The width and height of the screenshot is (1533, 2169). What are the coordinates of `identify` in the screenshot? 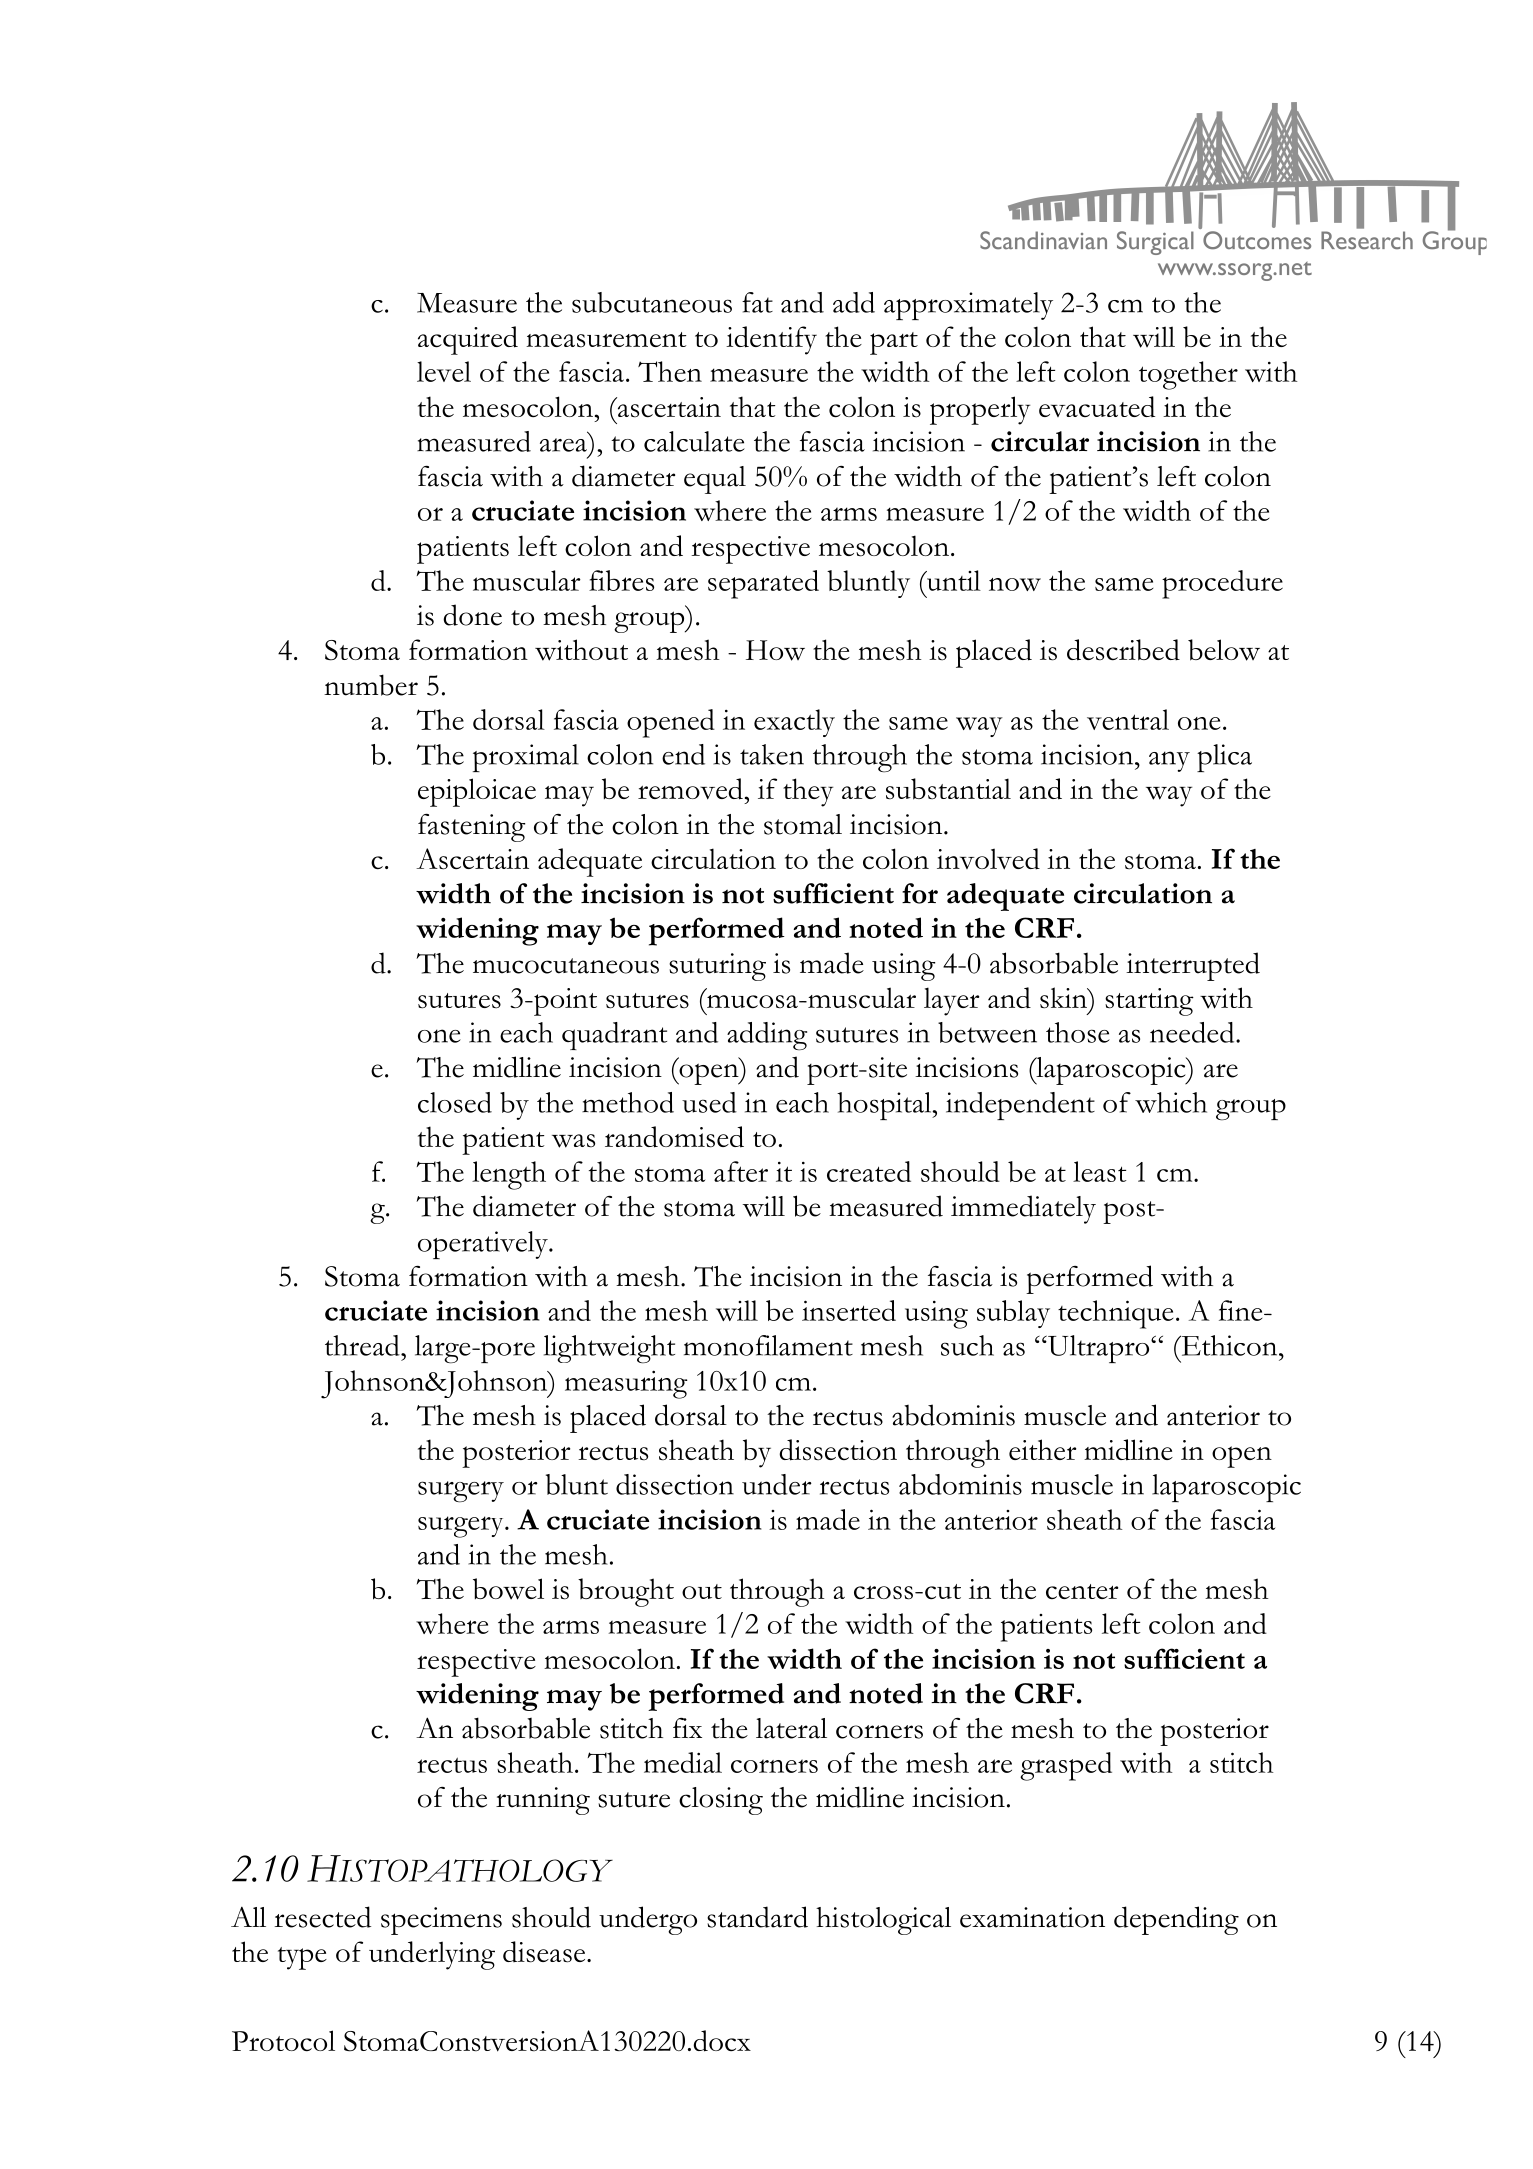 It's located at (771, 340).
